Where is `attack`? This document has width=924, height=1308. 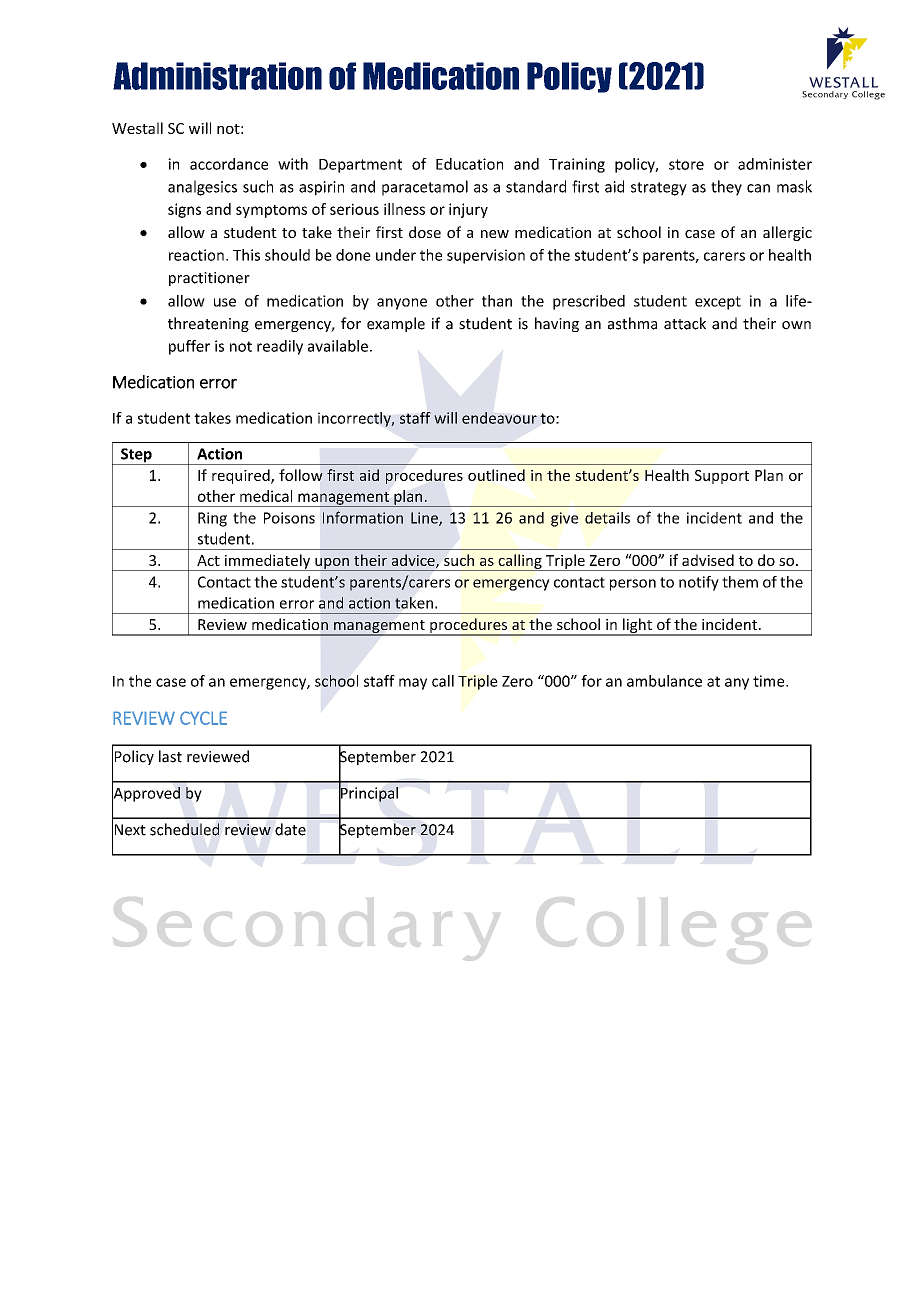
attack is located at coordinates (685, 323).
